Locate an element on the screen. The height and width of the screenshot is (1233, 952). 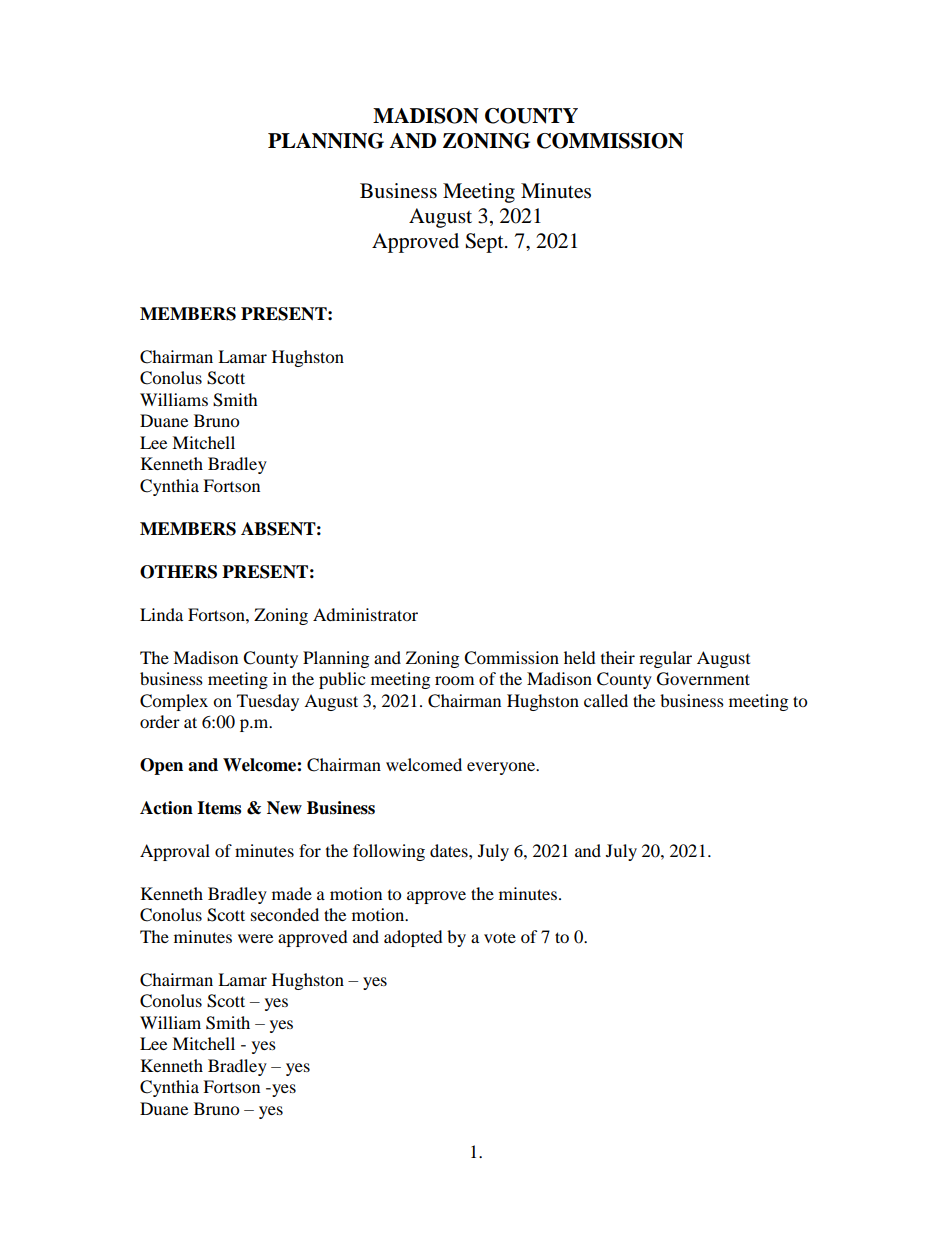
Linda is located at coordinates (161, 614).
